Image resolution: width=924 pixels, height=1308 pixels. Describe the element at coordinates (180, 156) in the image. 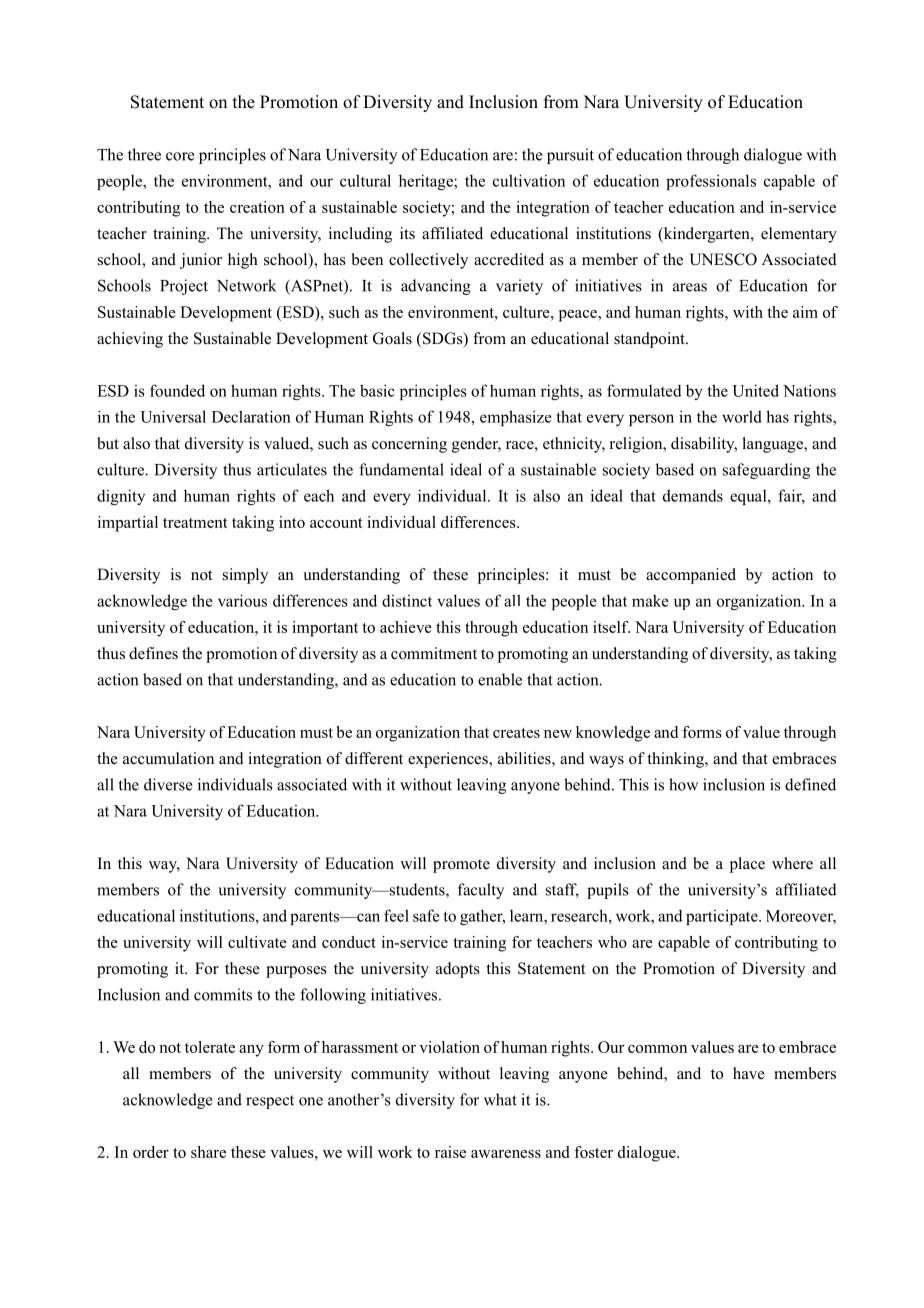

I see `core` at that location.
